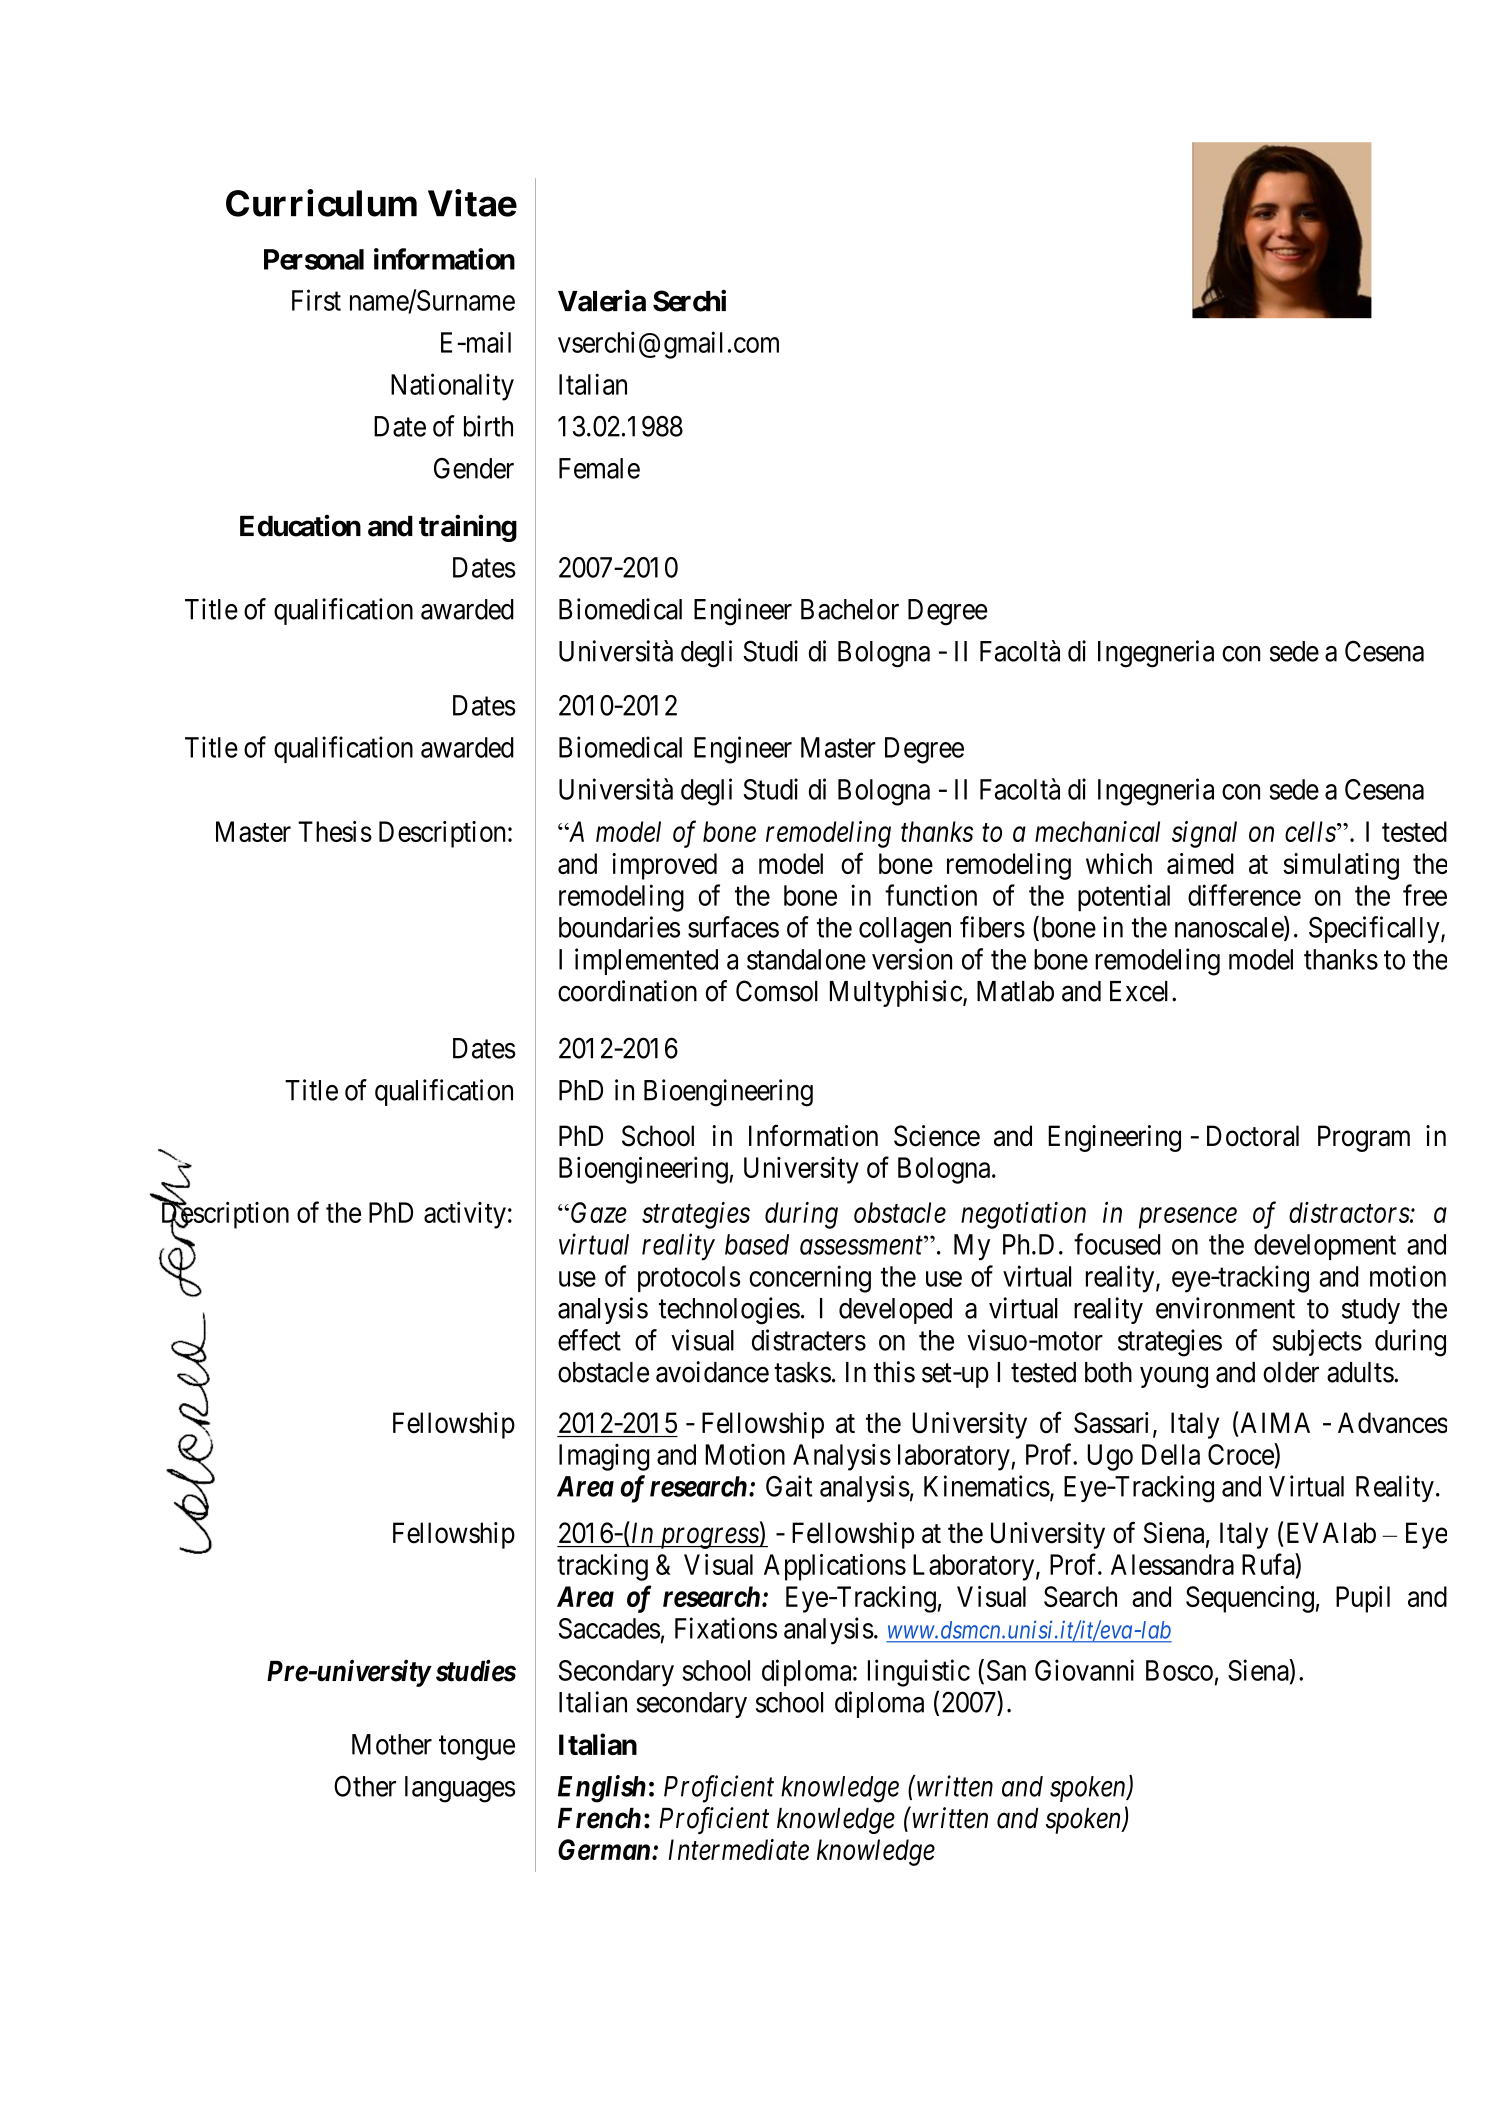 The height and width of the screenshot is (2121, 1500). What do you see at coordinates (739, 1849) in the screenshot?
I see `Intermediate` at bounding box center [739, 1849].
